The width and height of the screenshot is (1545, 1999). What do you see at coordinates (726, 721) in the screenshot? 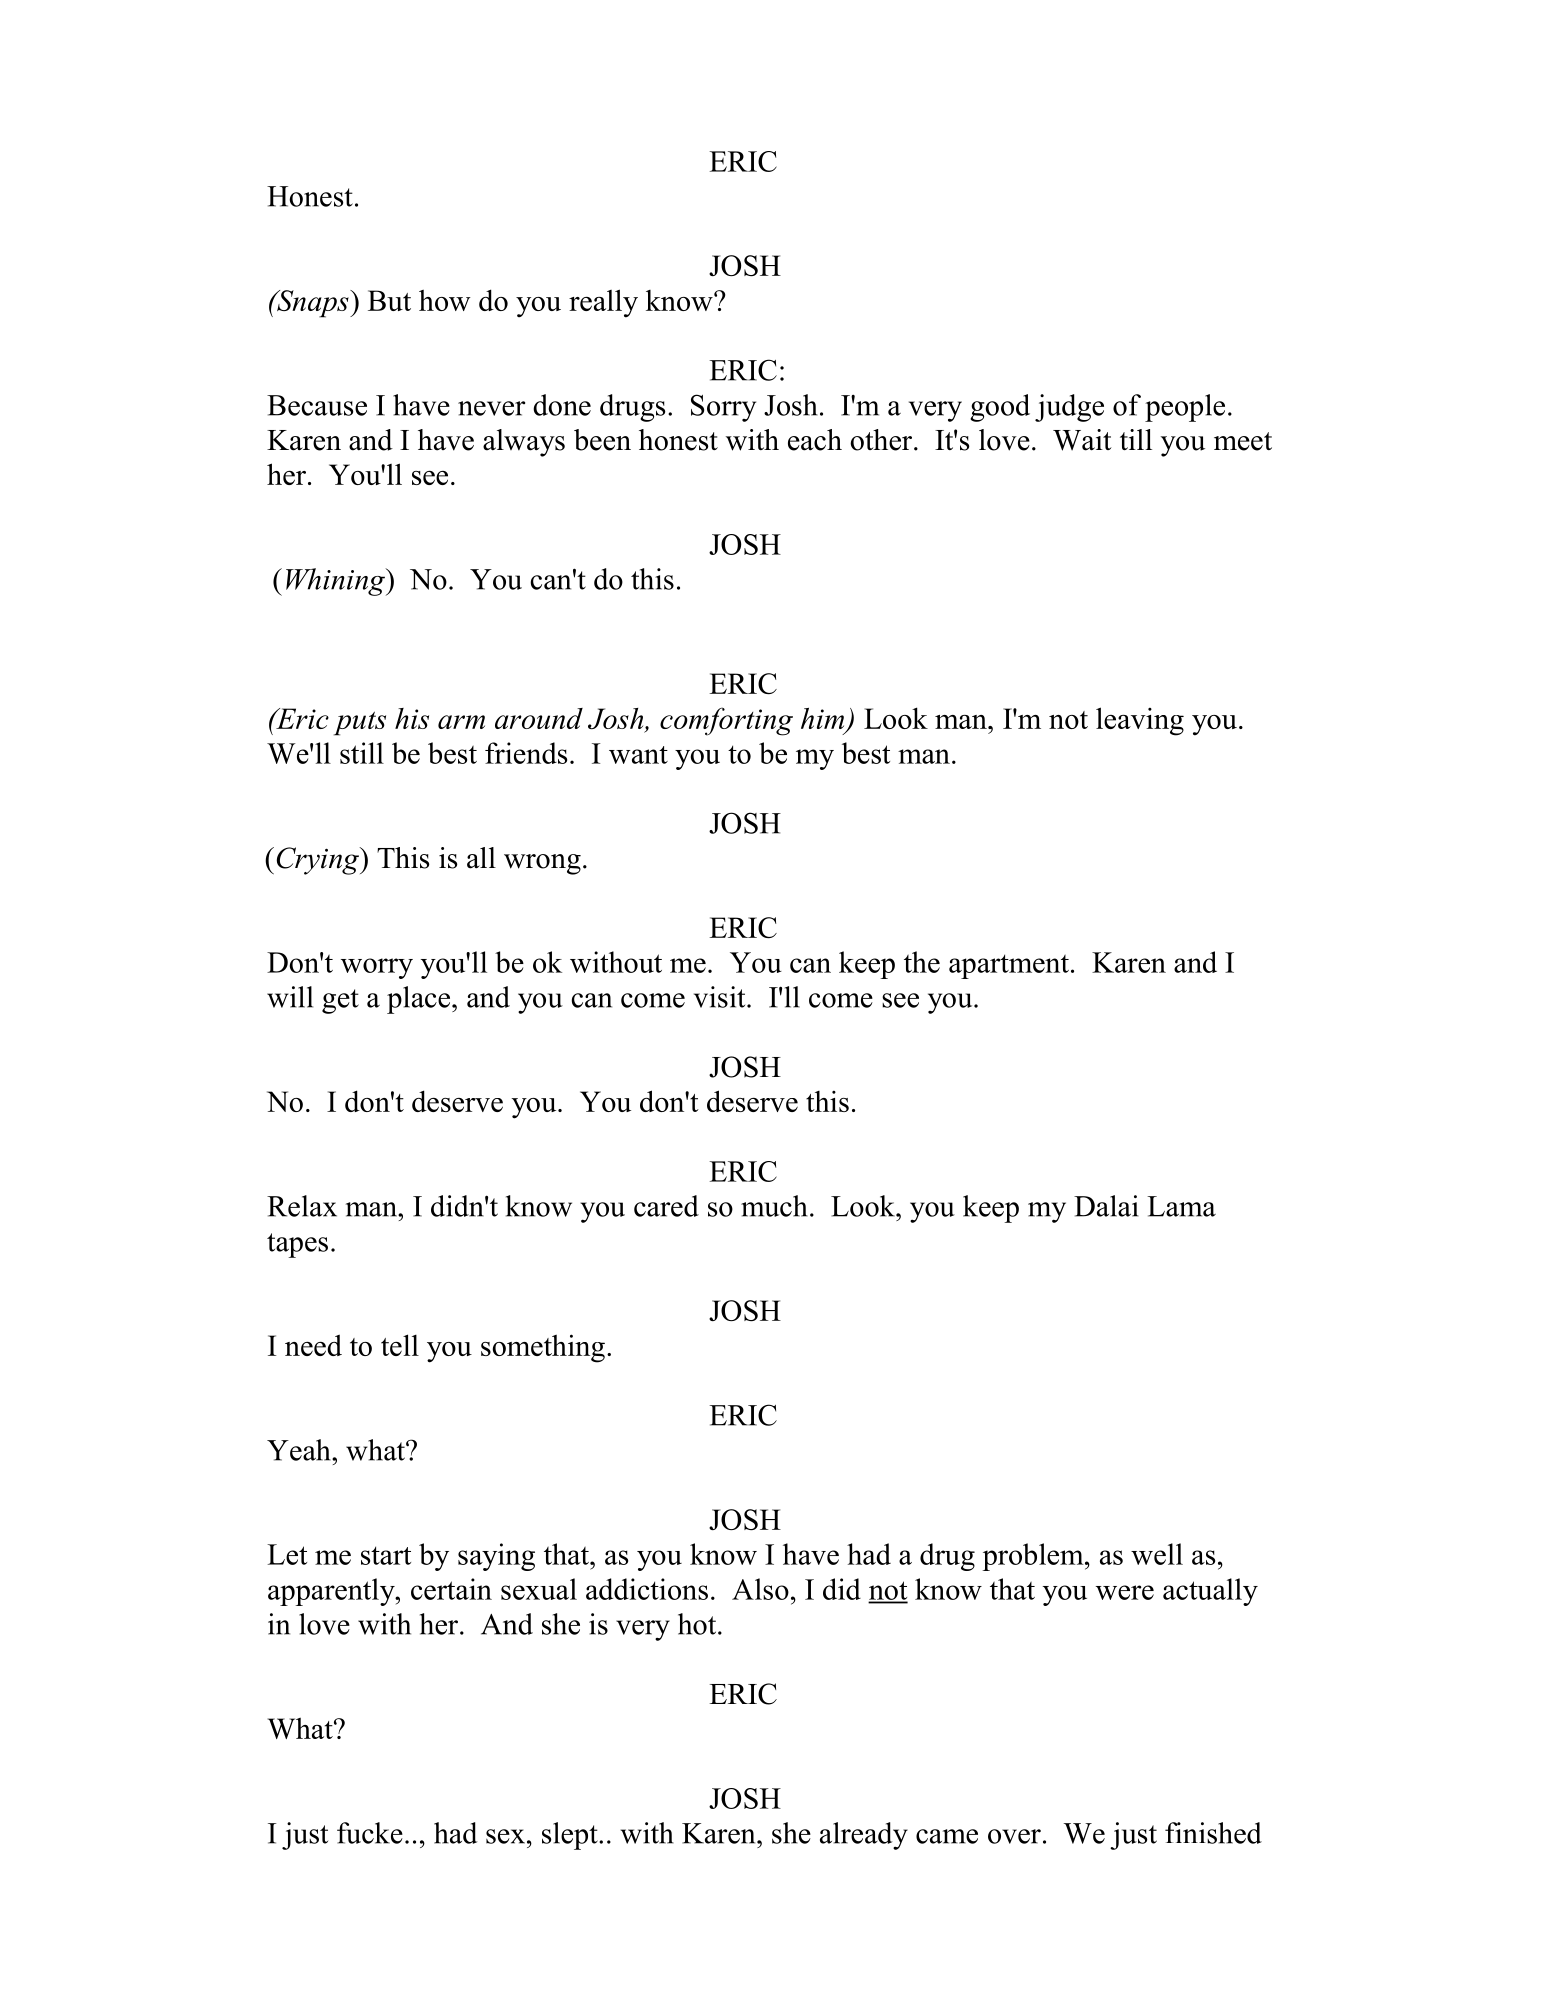
I see `comforting` at bounding box center [726, 721].
